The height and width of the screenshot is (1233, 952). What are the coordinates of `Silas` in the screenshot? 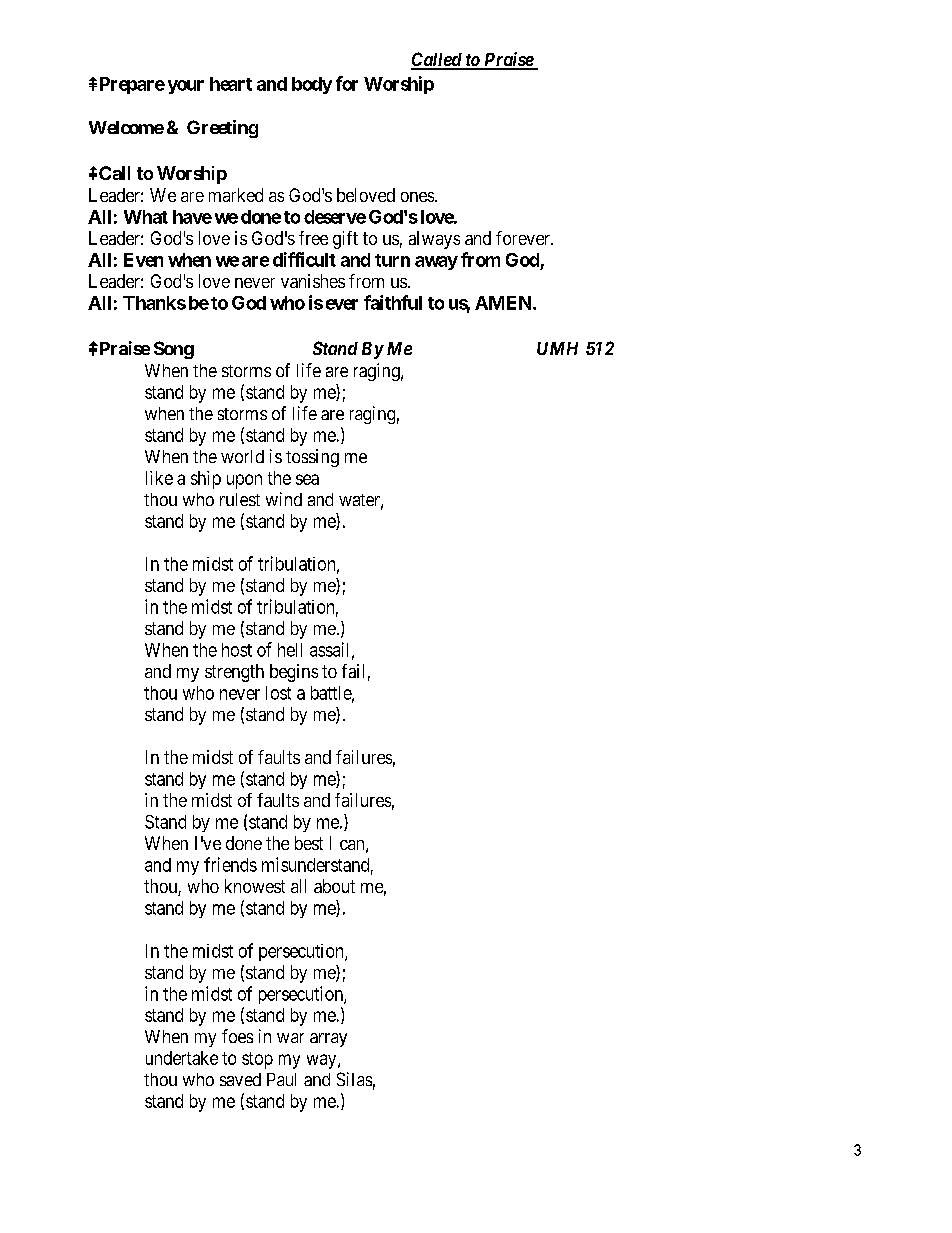 It's located at (354, 1079).
